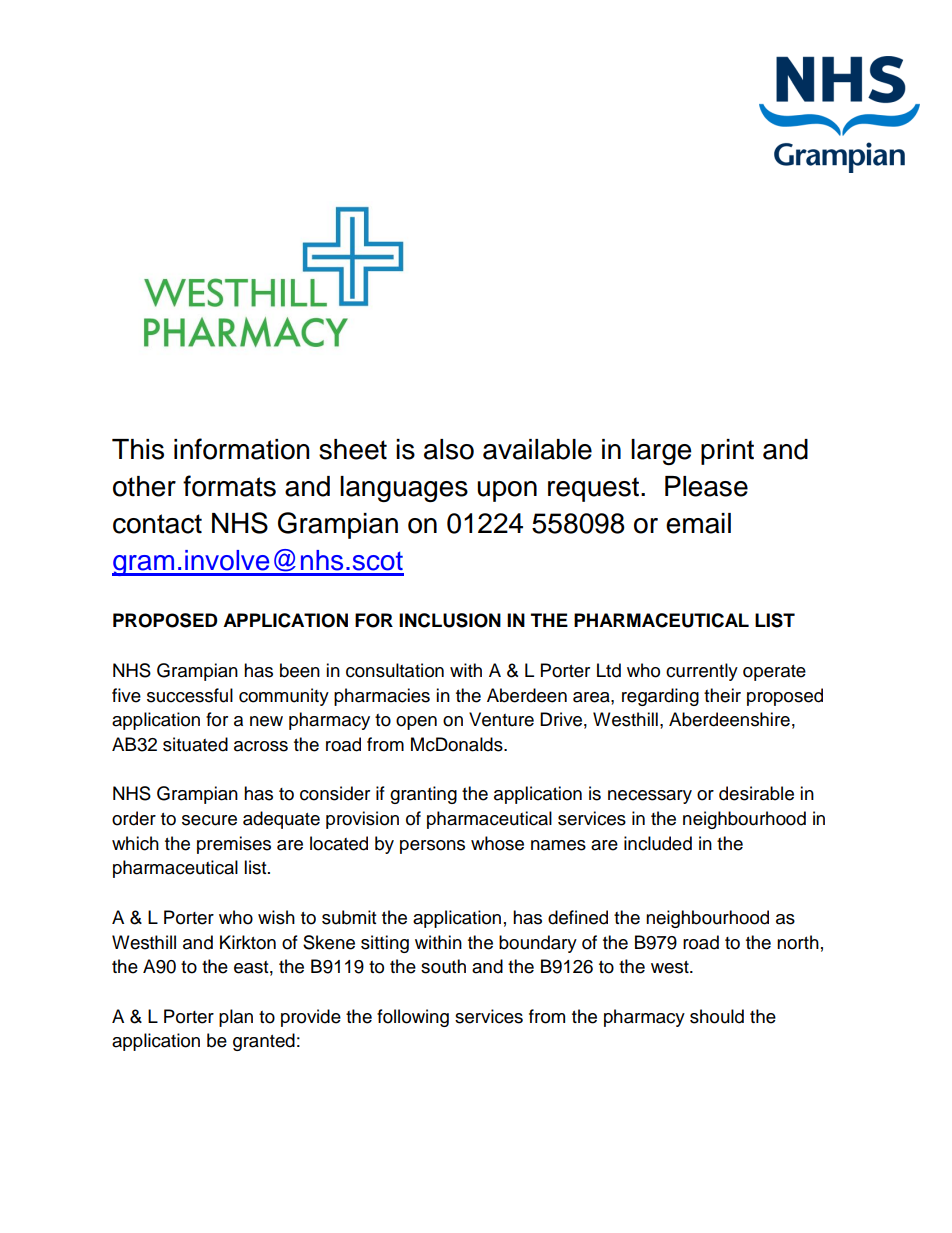 The width and height of the screenshot is (952, 1233). What do you see at coordinates (416, 723) in the screenshot?
I see `open` at bounding box center [416, 723].
